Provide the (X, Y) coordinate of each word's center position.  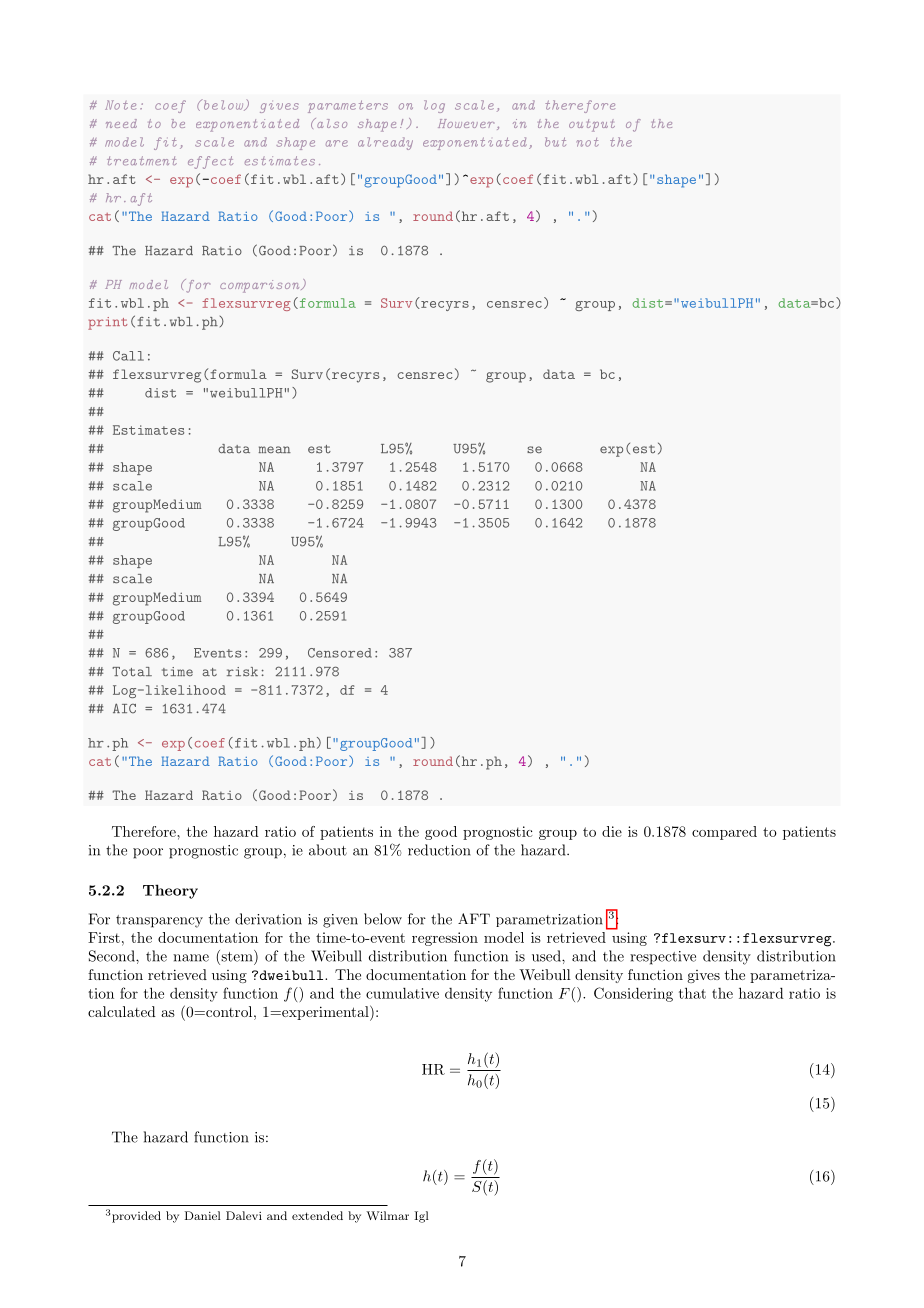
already (385, 143)
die (612, 831)
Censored (340, 653)
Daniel (203, 1215)
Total (132, 672)
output (592, 125)
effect (210, 162)
